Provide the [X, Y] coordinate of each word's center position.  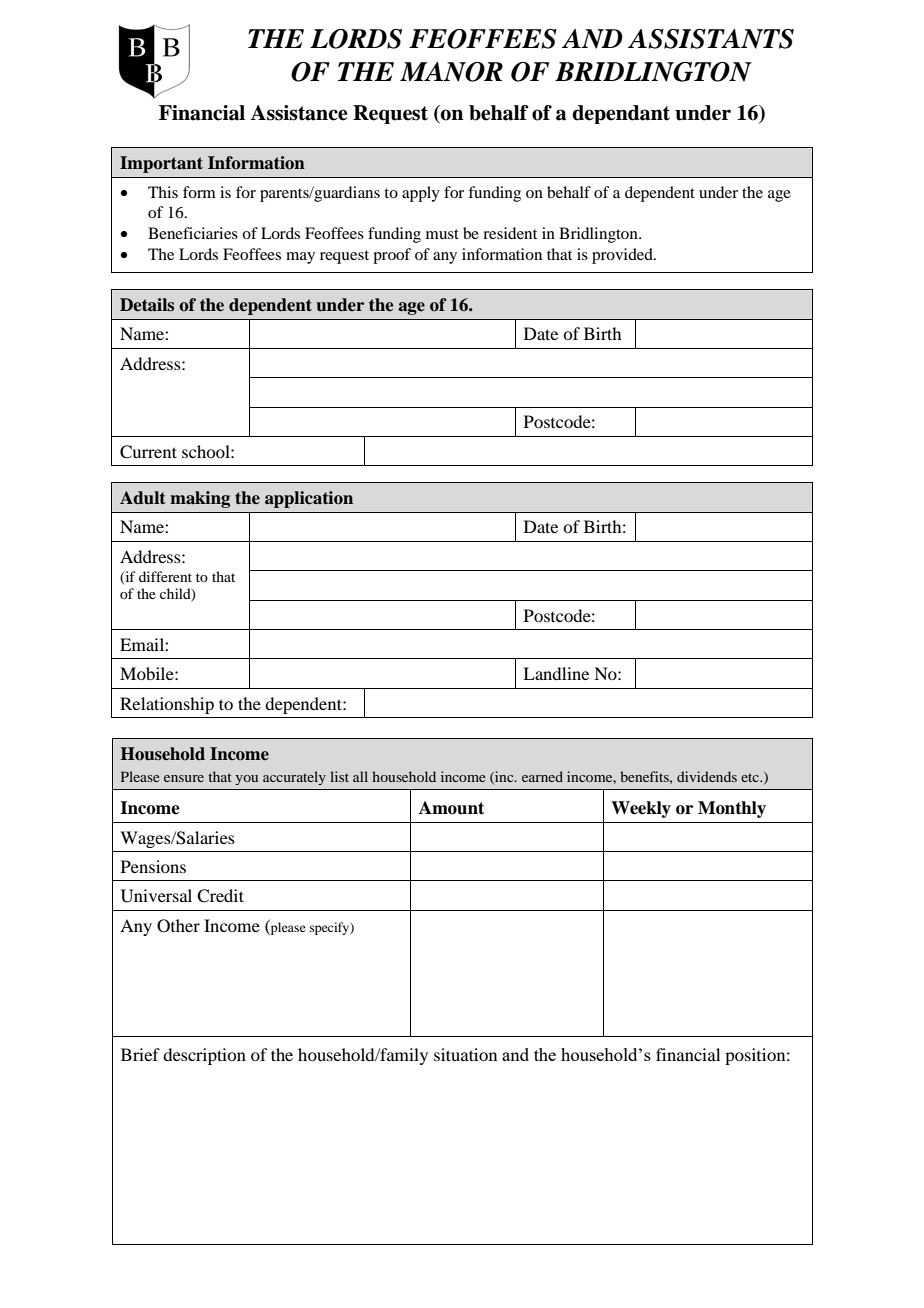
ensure [184, 778]
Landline [556, 673]
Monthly [732, 809]
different [165, 576]
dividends [707, 776]
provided [623, 256]
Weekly [641, 809]
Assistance [298, 113]
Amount [451, 808]
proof [392, 256]
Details [147, 305]
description [204, 1056]
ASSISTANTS [711, 39]
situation [465, 1054]
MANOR [451, 72]
